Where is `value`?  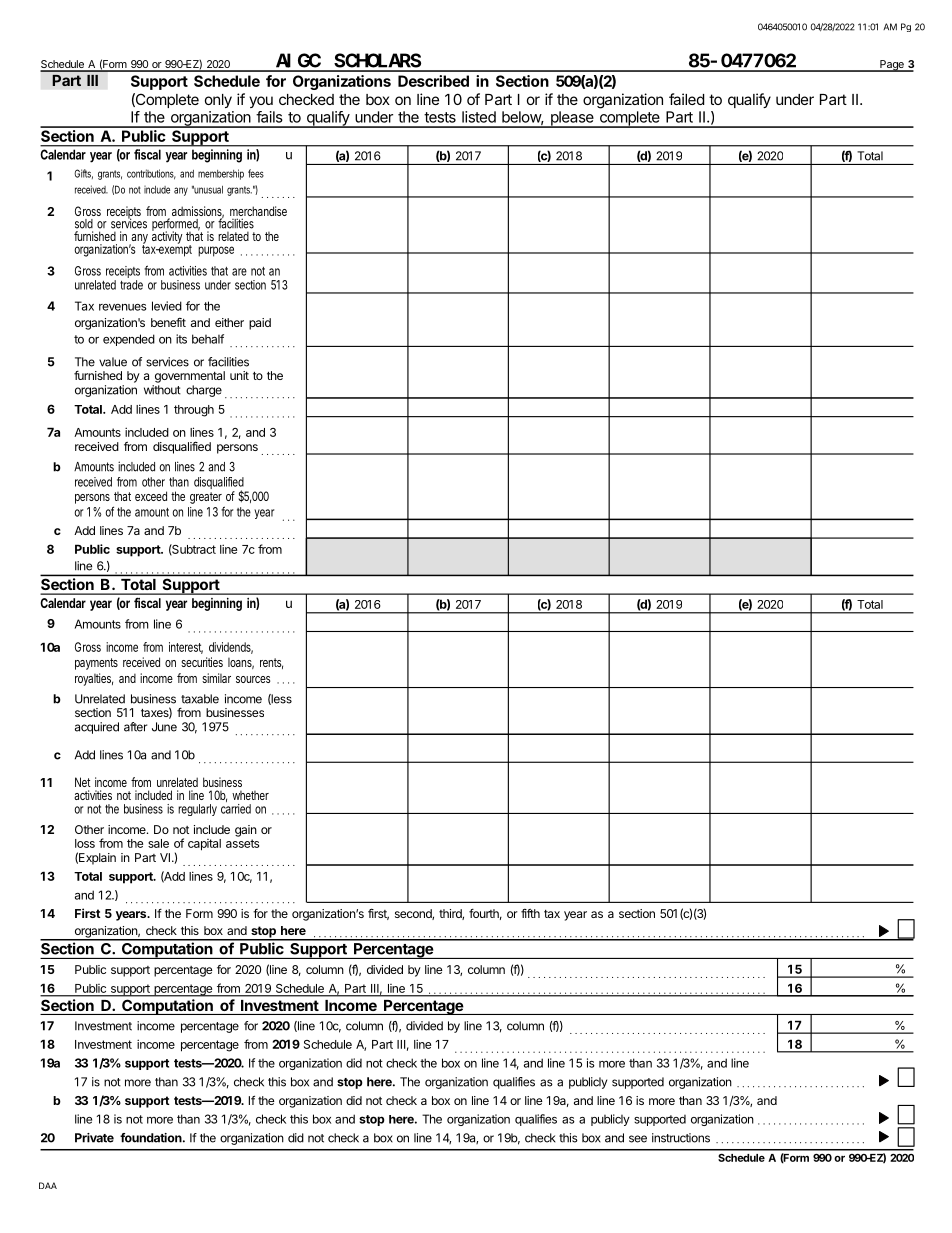
value is located at coordinates (113, 362).
